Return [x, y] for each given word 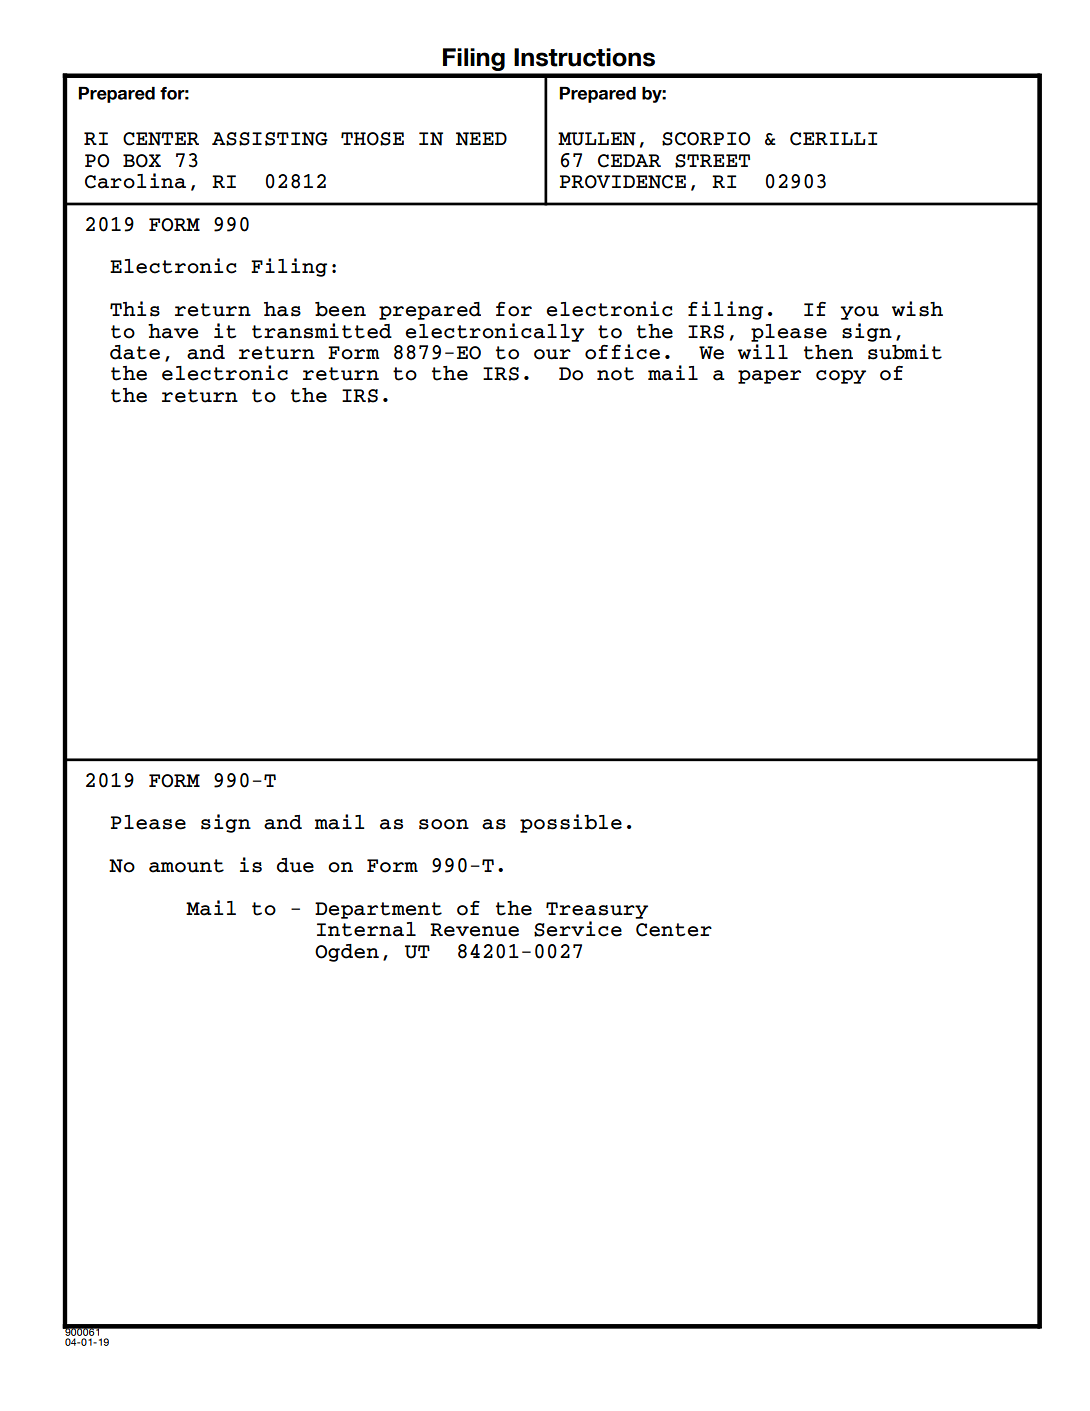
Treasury [597, 910]
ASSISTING [270, 139]
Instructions [584, 57]
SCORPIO [706, 139]
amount [186, 866]
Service [578, 929]
